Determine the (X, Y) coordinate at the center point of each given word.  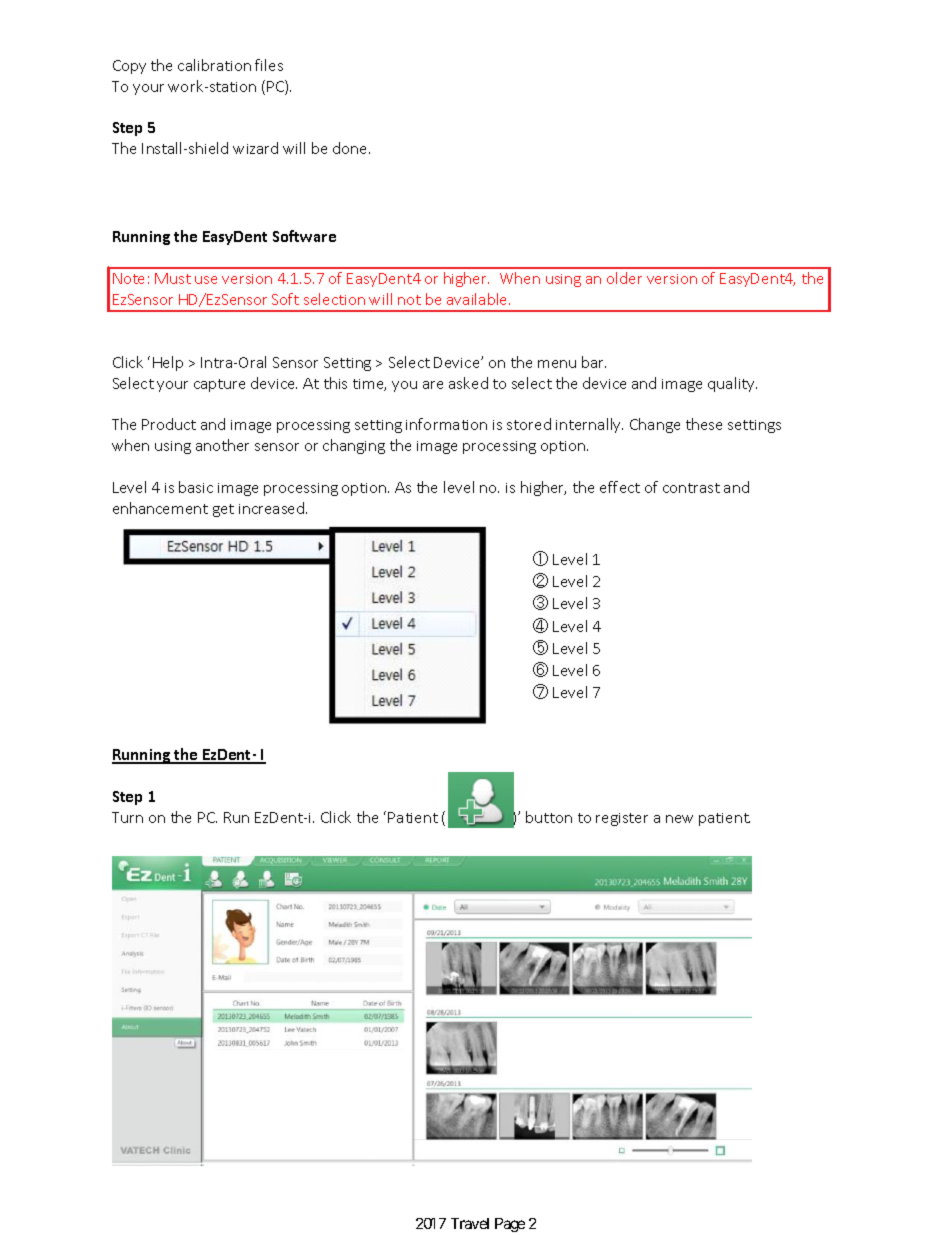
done (351, 148)
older (624, 278)
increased (273, 508)
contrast (691, 488)
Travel (470, 1223)
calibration (214, 65)
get (223, 510)
